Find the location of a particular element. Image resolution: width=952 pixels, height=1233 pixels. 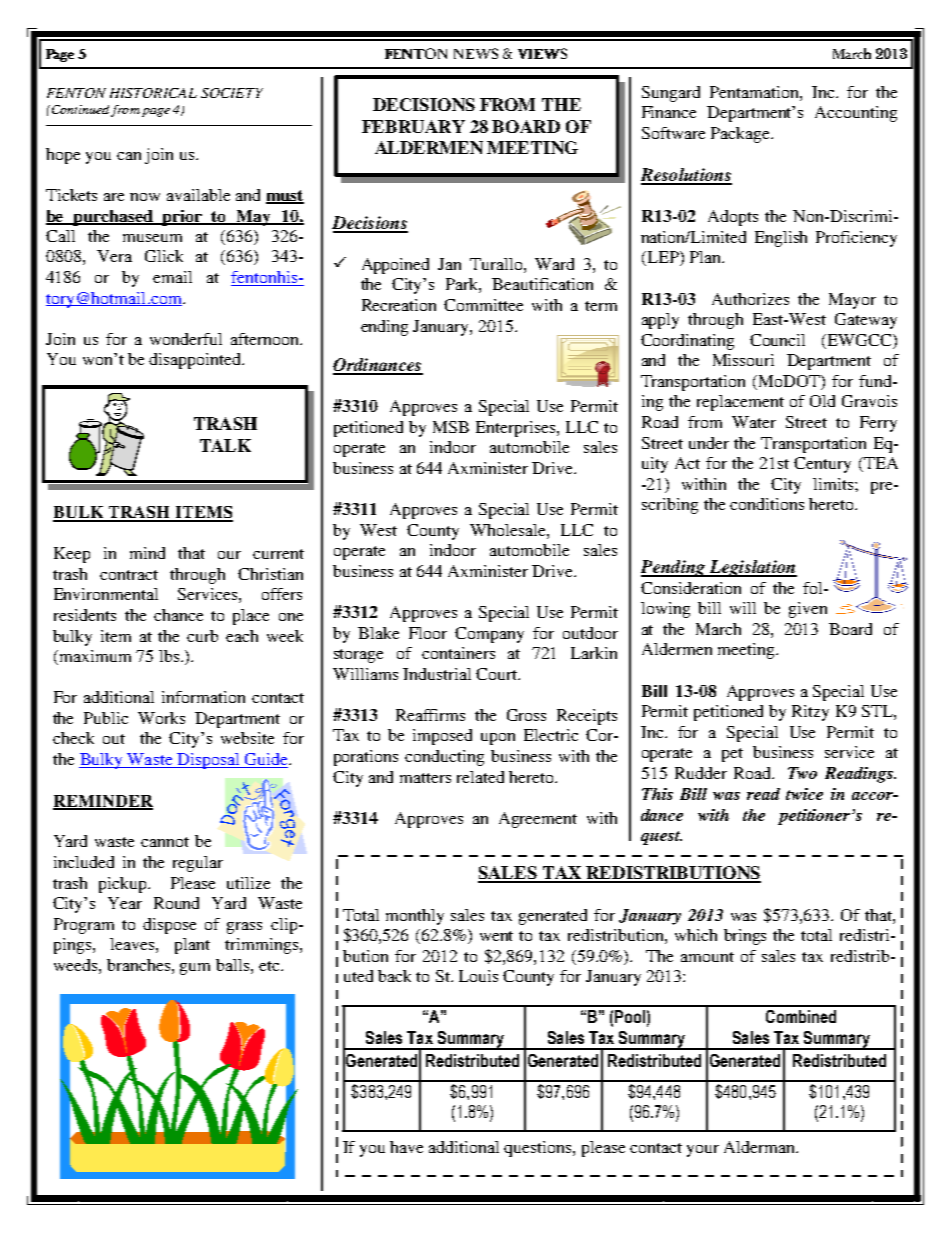

FEBRUARY is located at coordinates (413, 126).
